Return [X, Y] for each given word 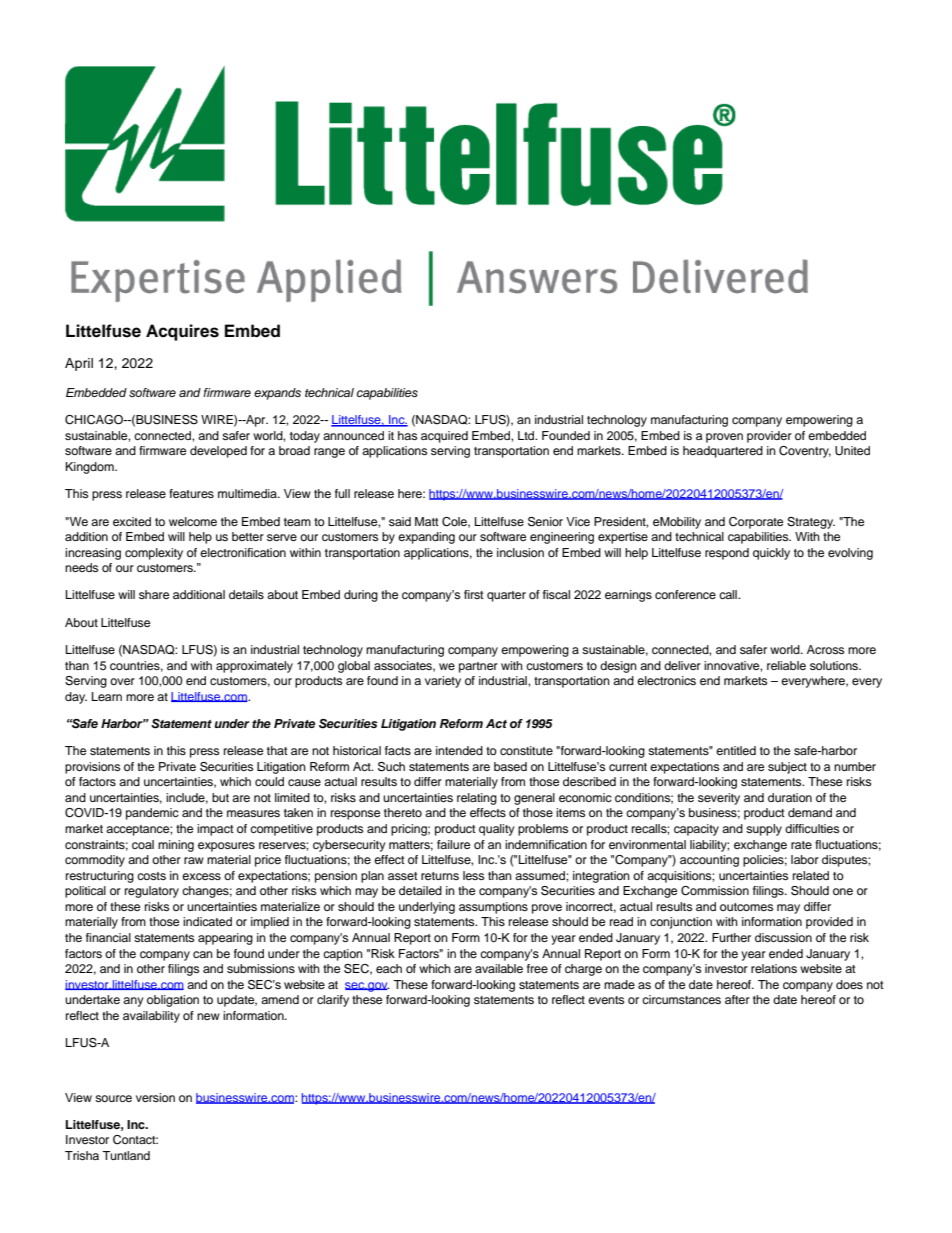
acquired [444, 437]
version [155, 1097]
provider [769, 437]
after [737, 999]
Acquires [182, 332]
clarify [333, 1001]
